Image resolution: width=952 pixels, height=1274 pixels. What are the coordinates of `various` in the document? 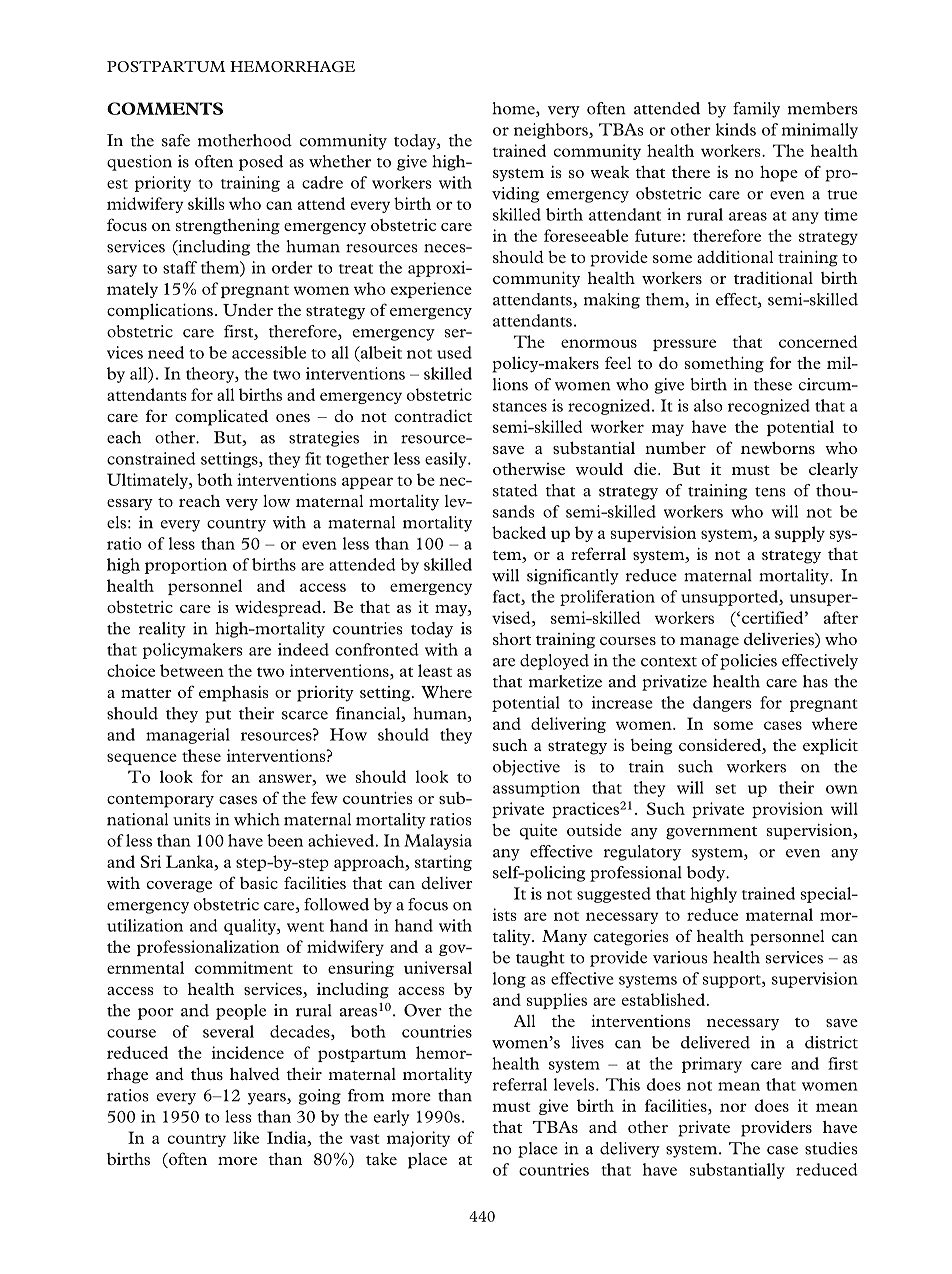 It's located at (680, 957).
